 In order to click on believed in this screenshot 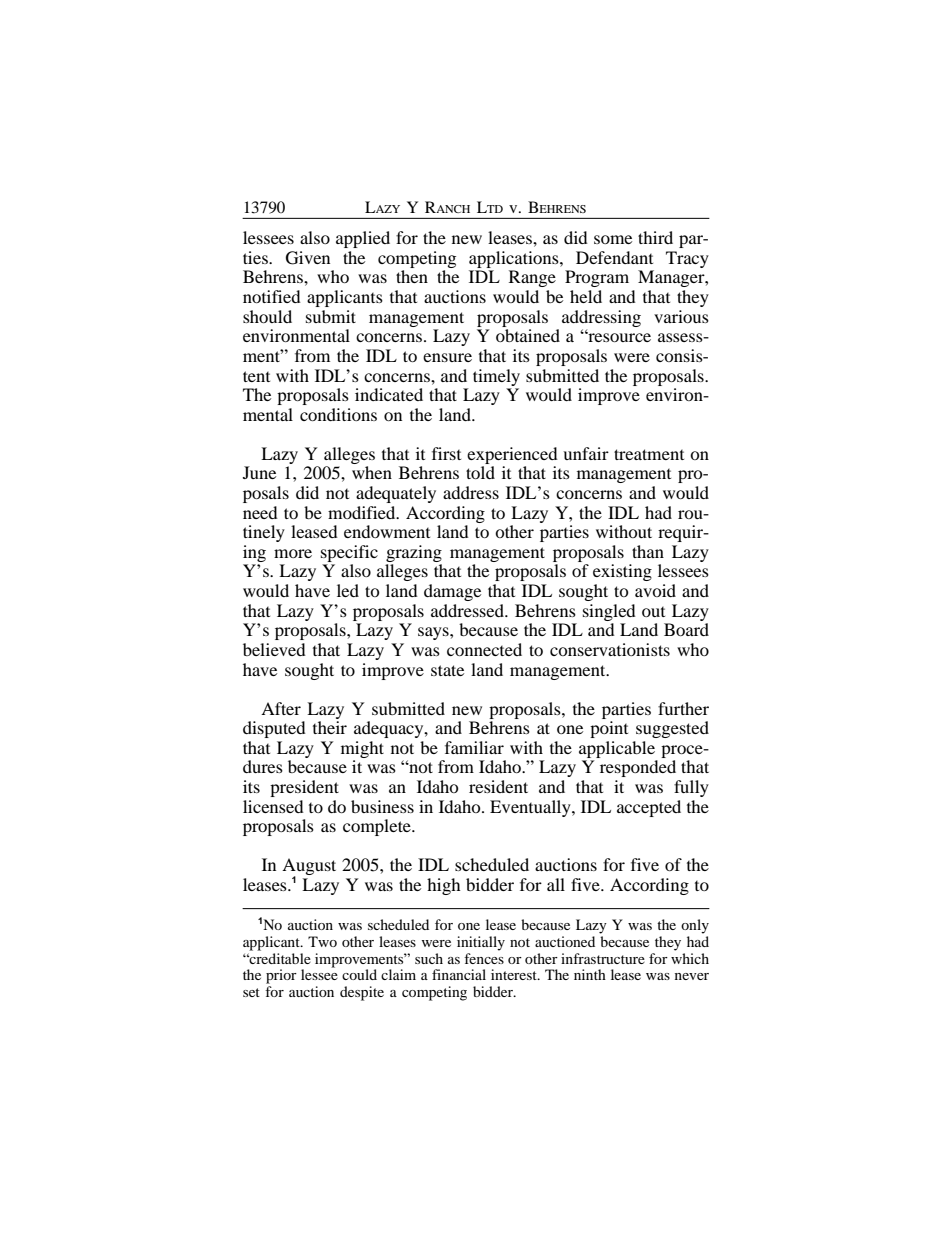, I will do `click(274, 649)`.
